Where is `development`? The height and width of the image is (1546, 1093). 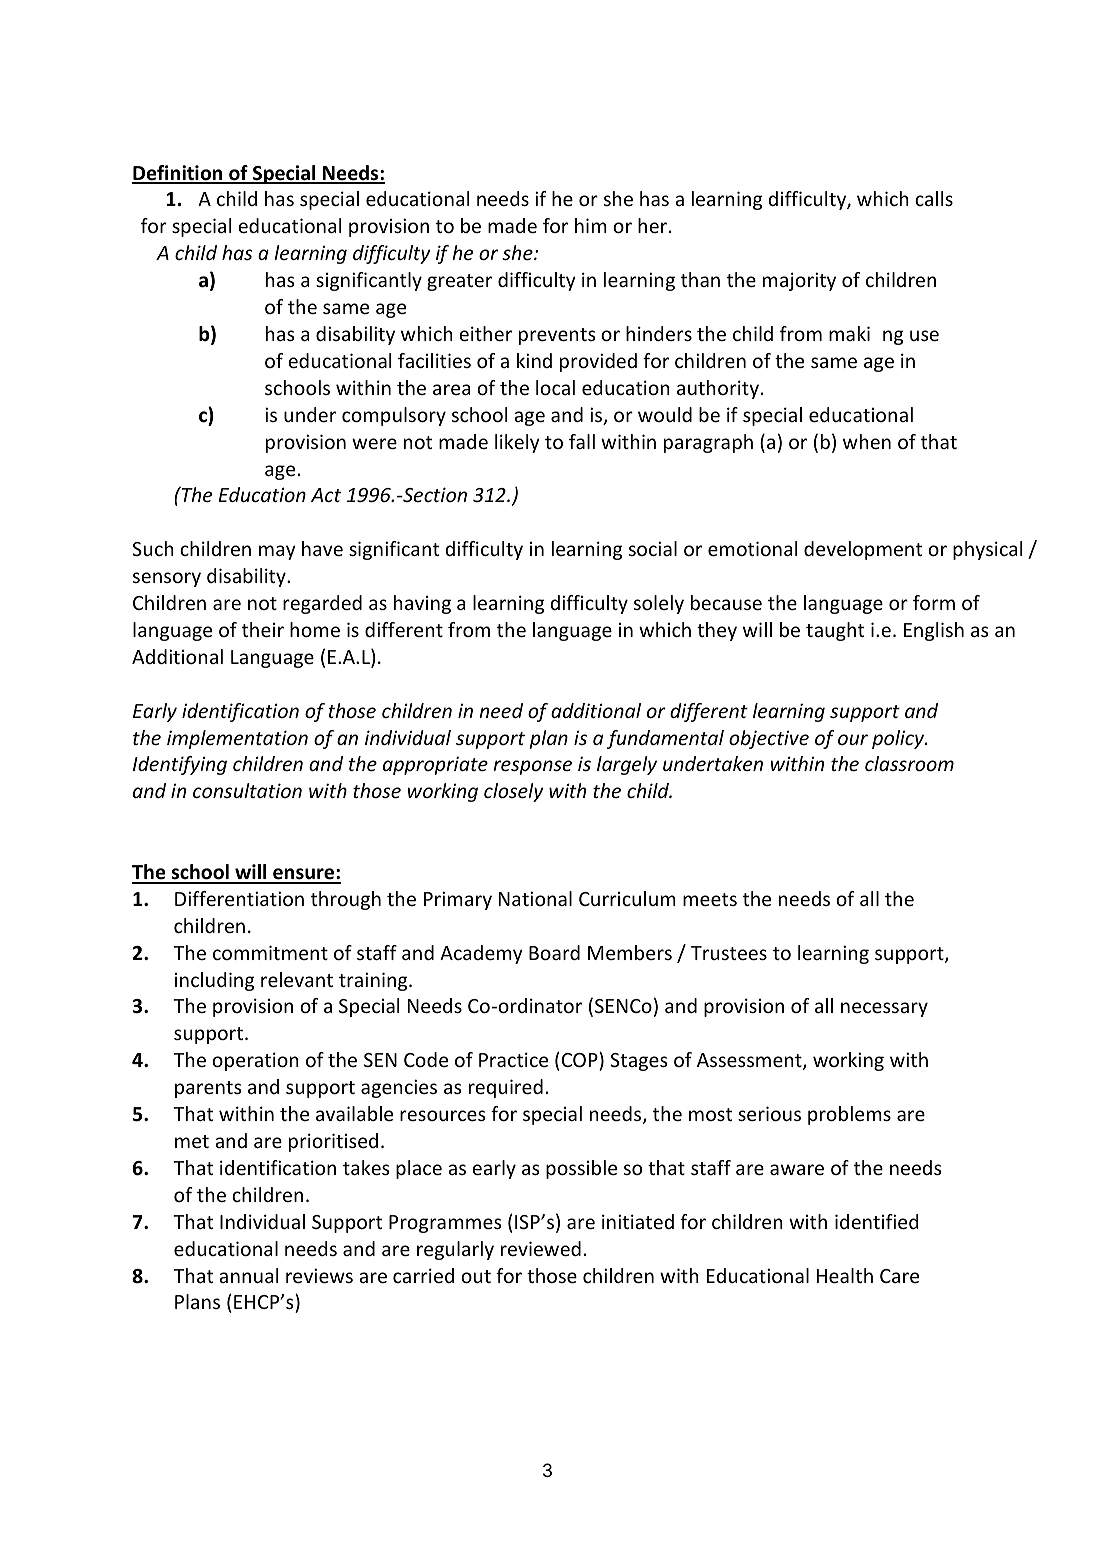 development is located at coordinates (863, 550).
